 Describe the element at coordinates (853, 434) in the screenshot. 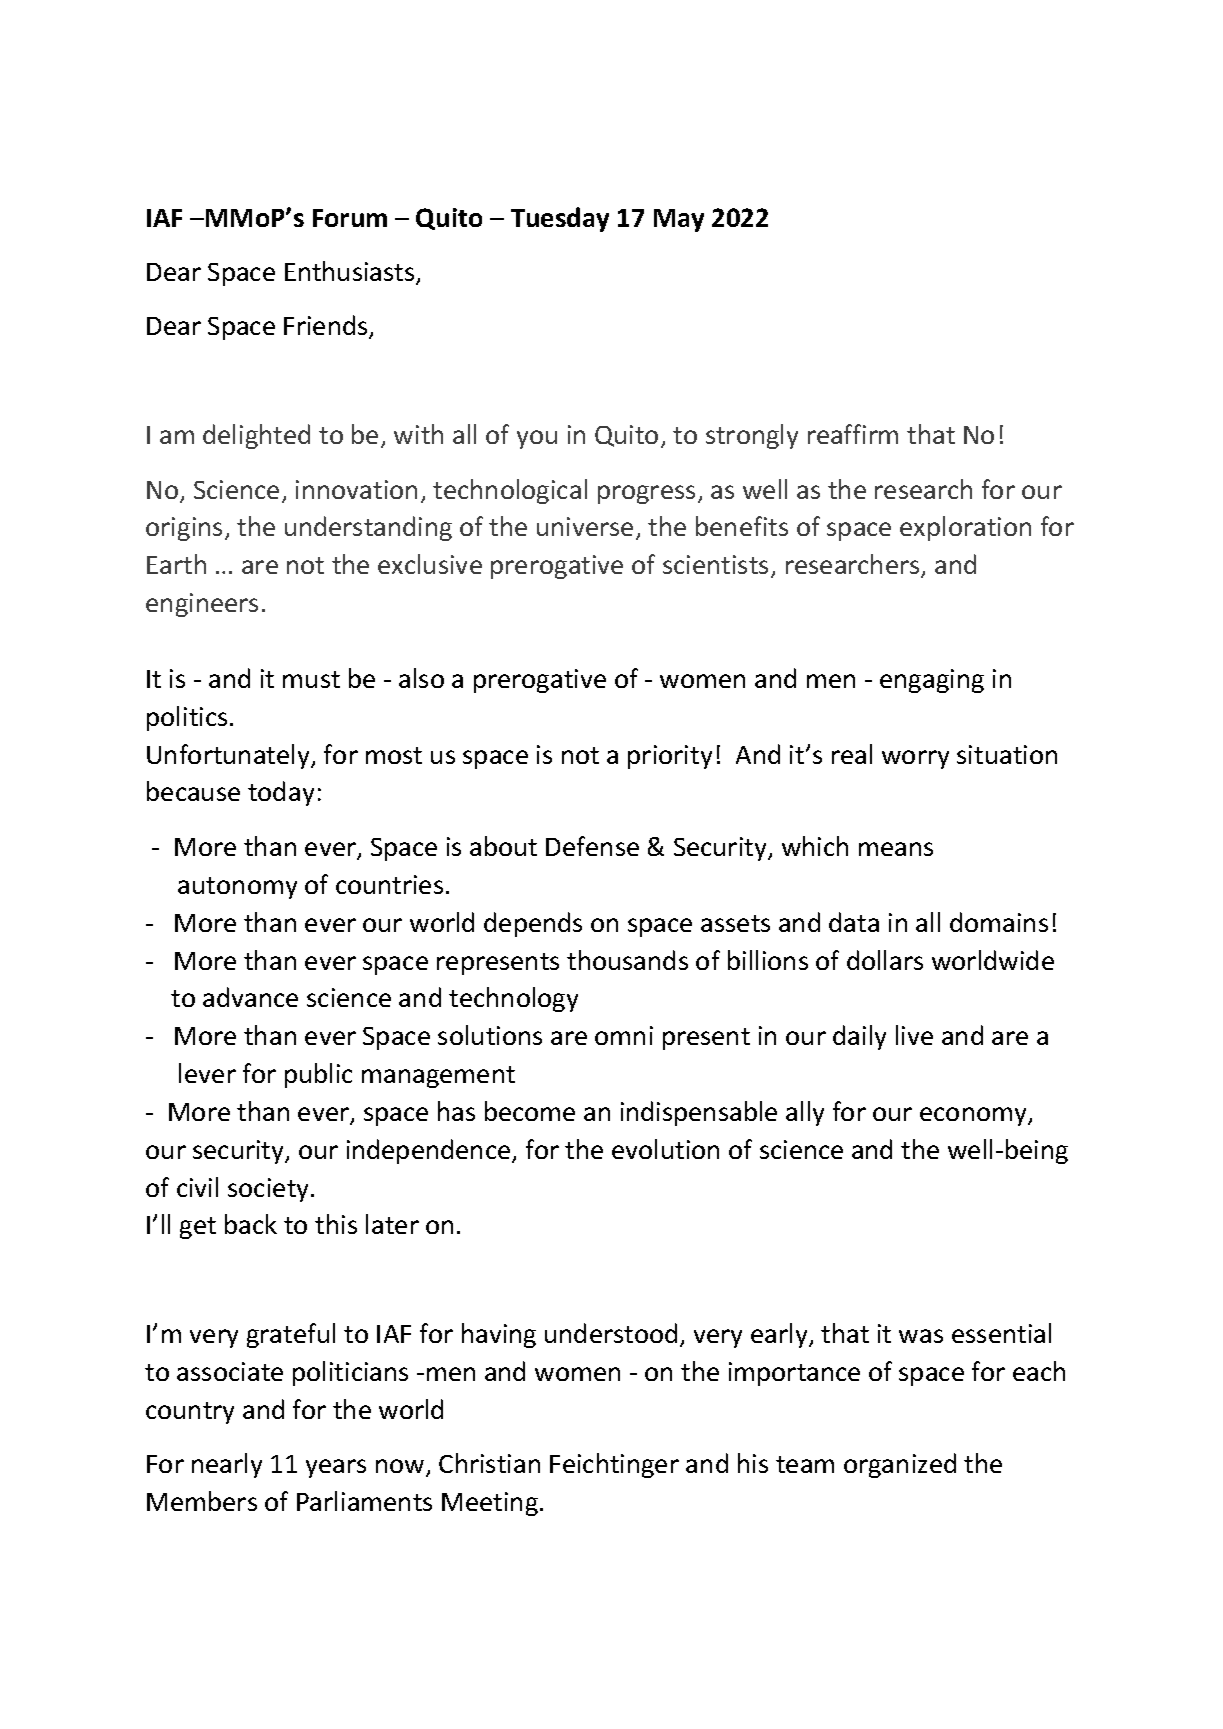

I see `reaffirm` at that location.
